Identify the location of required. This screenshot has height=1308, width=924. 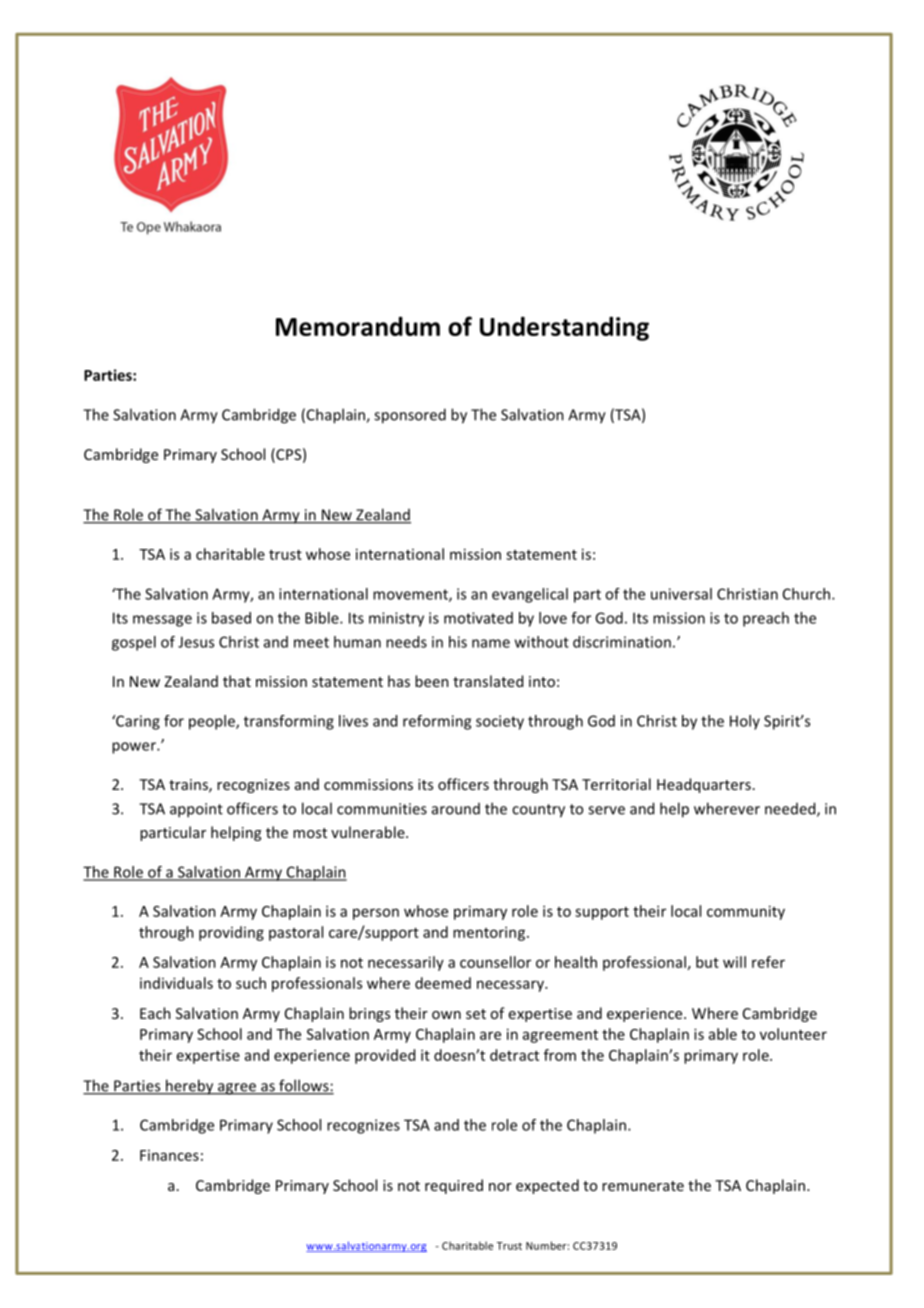
(454, 1186).
